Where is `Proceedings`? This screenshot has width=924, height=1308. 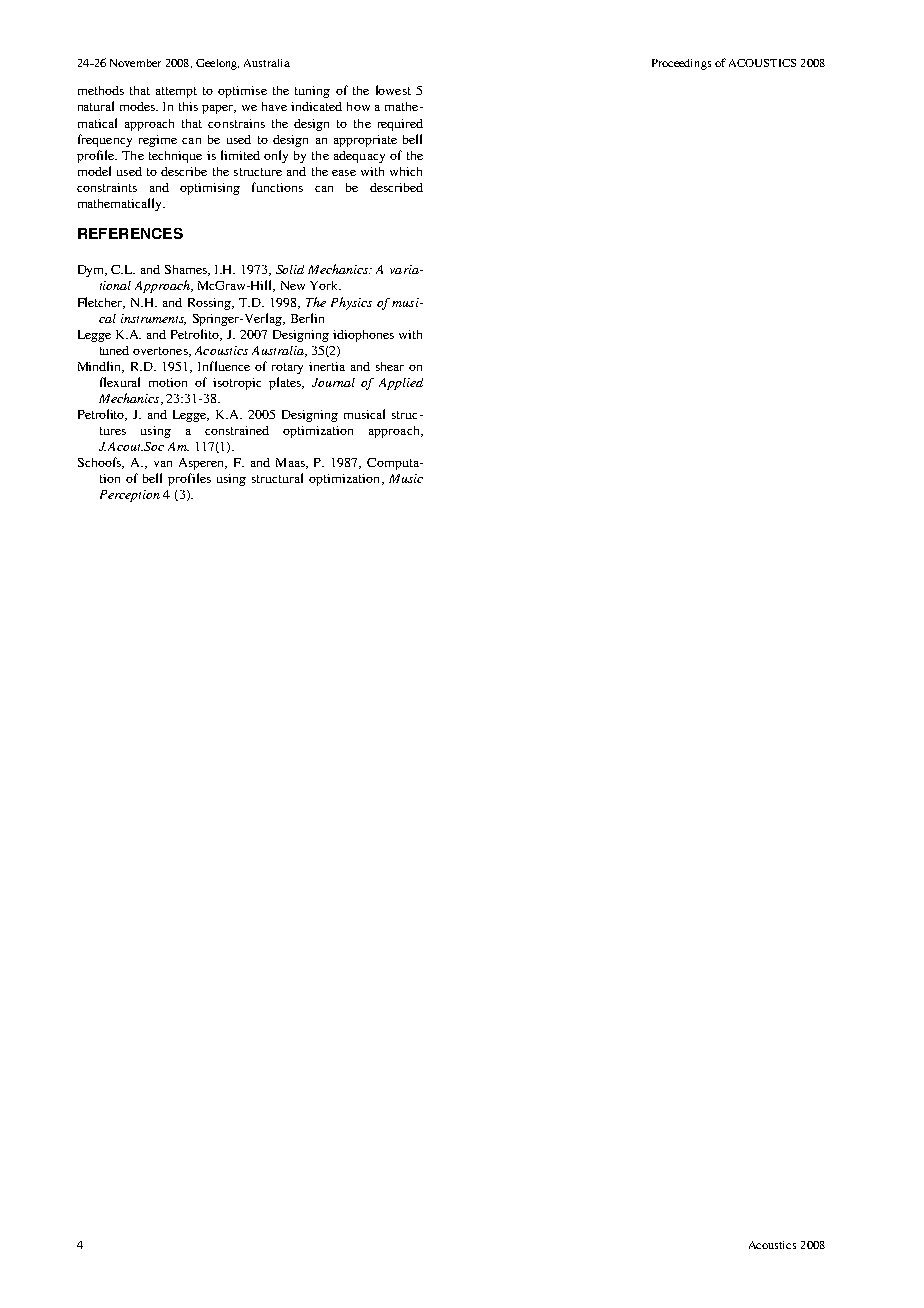
Proceedings is located at coordinates (681, 64).
